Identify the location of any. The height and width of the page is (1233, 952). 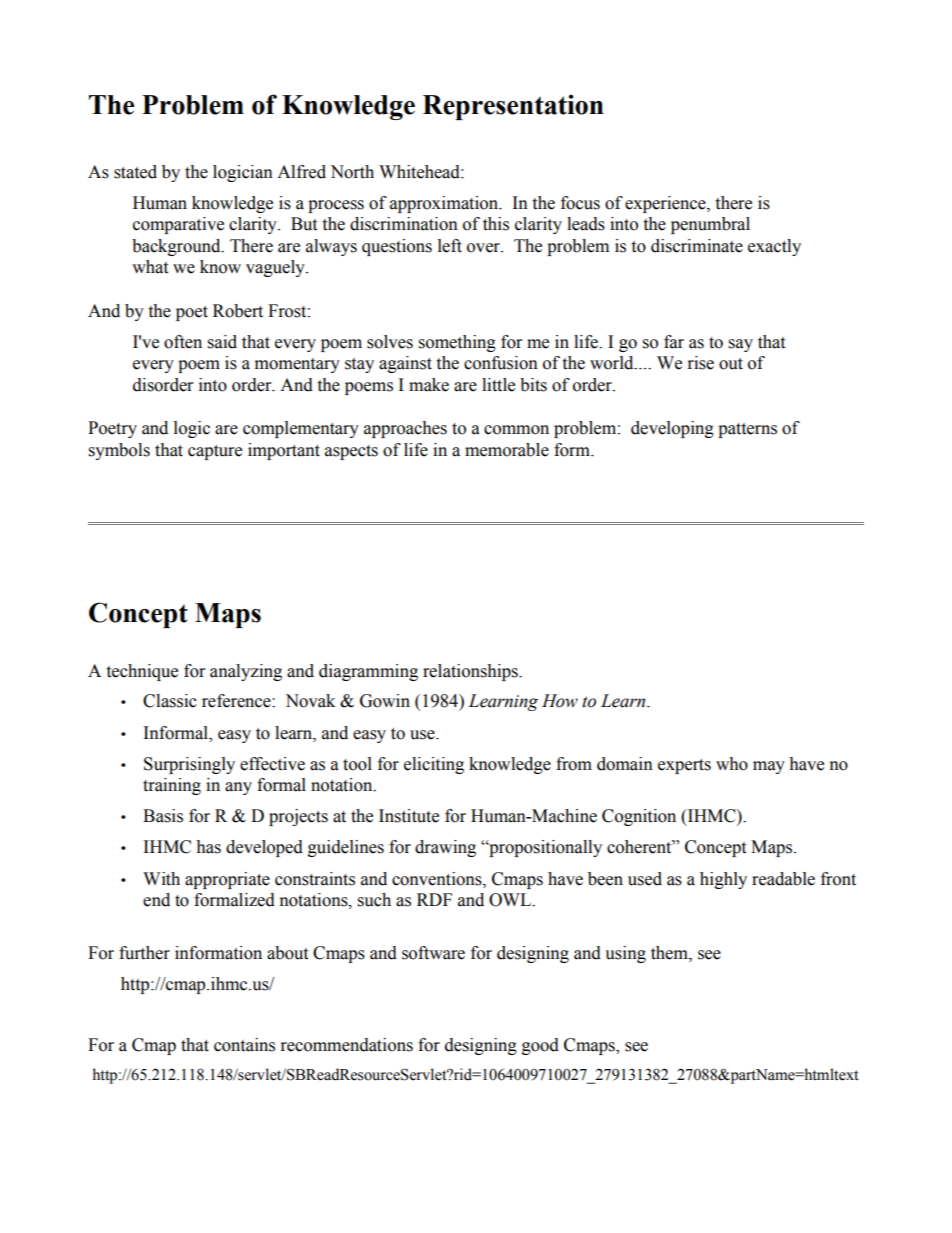
(238, 788).
